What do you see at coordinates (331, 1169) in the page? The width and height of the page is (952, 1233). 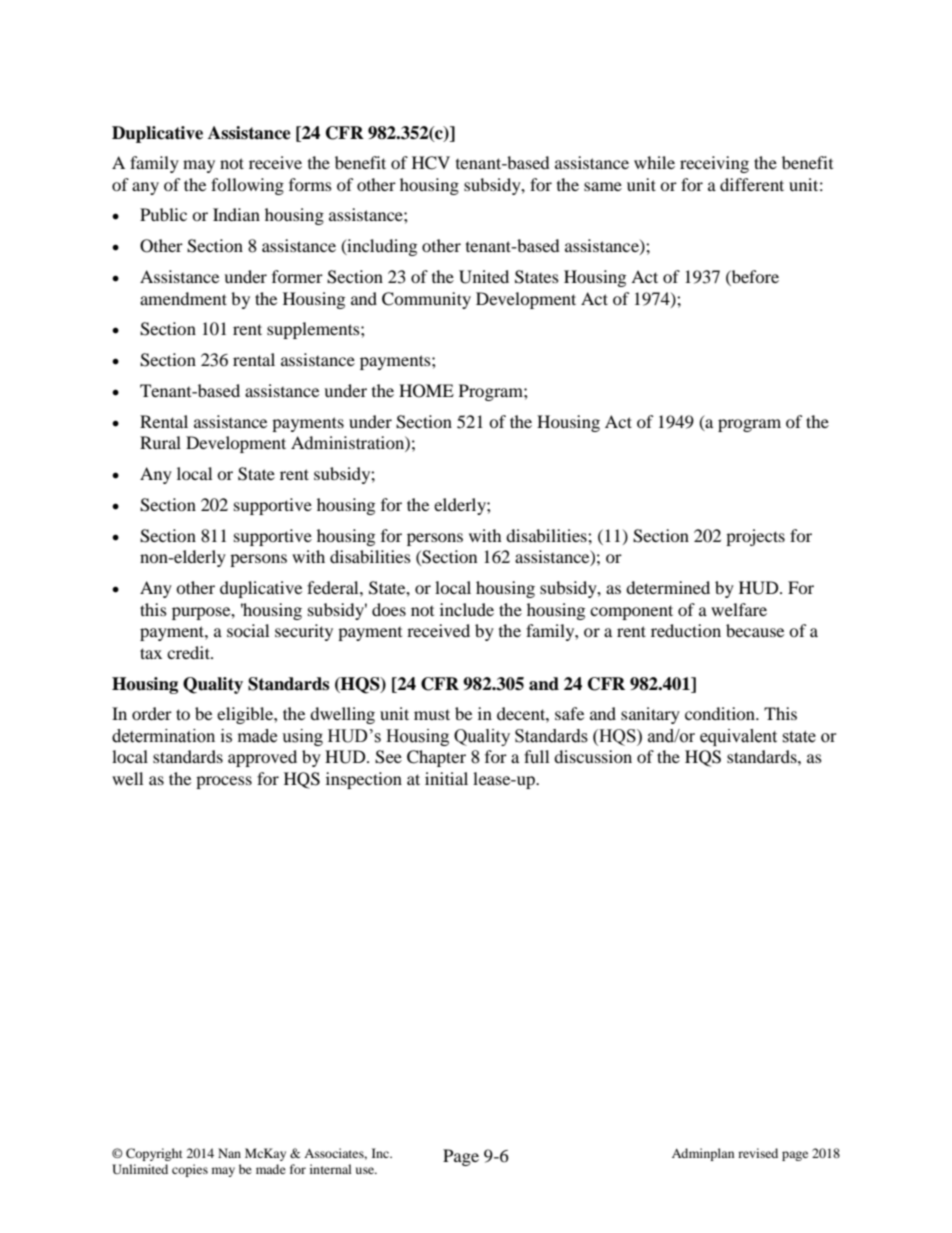 I see `internal` at bounding box center [331, 1169].
